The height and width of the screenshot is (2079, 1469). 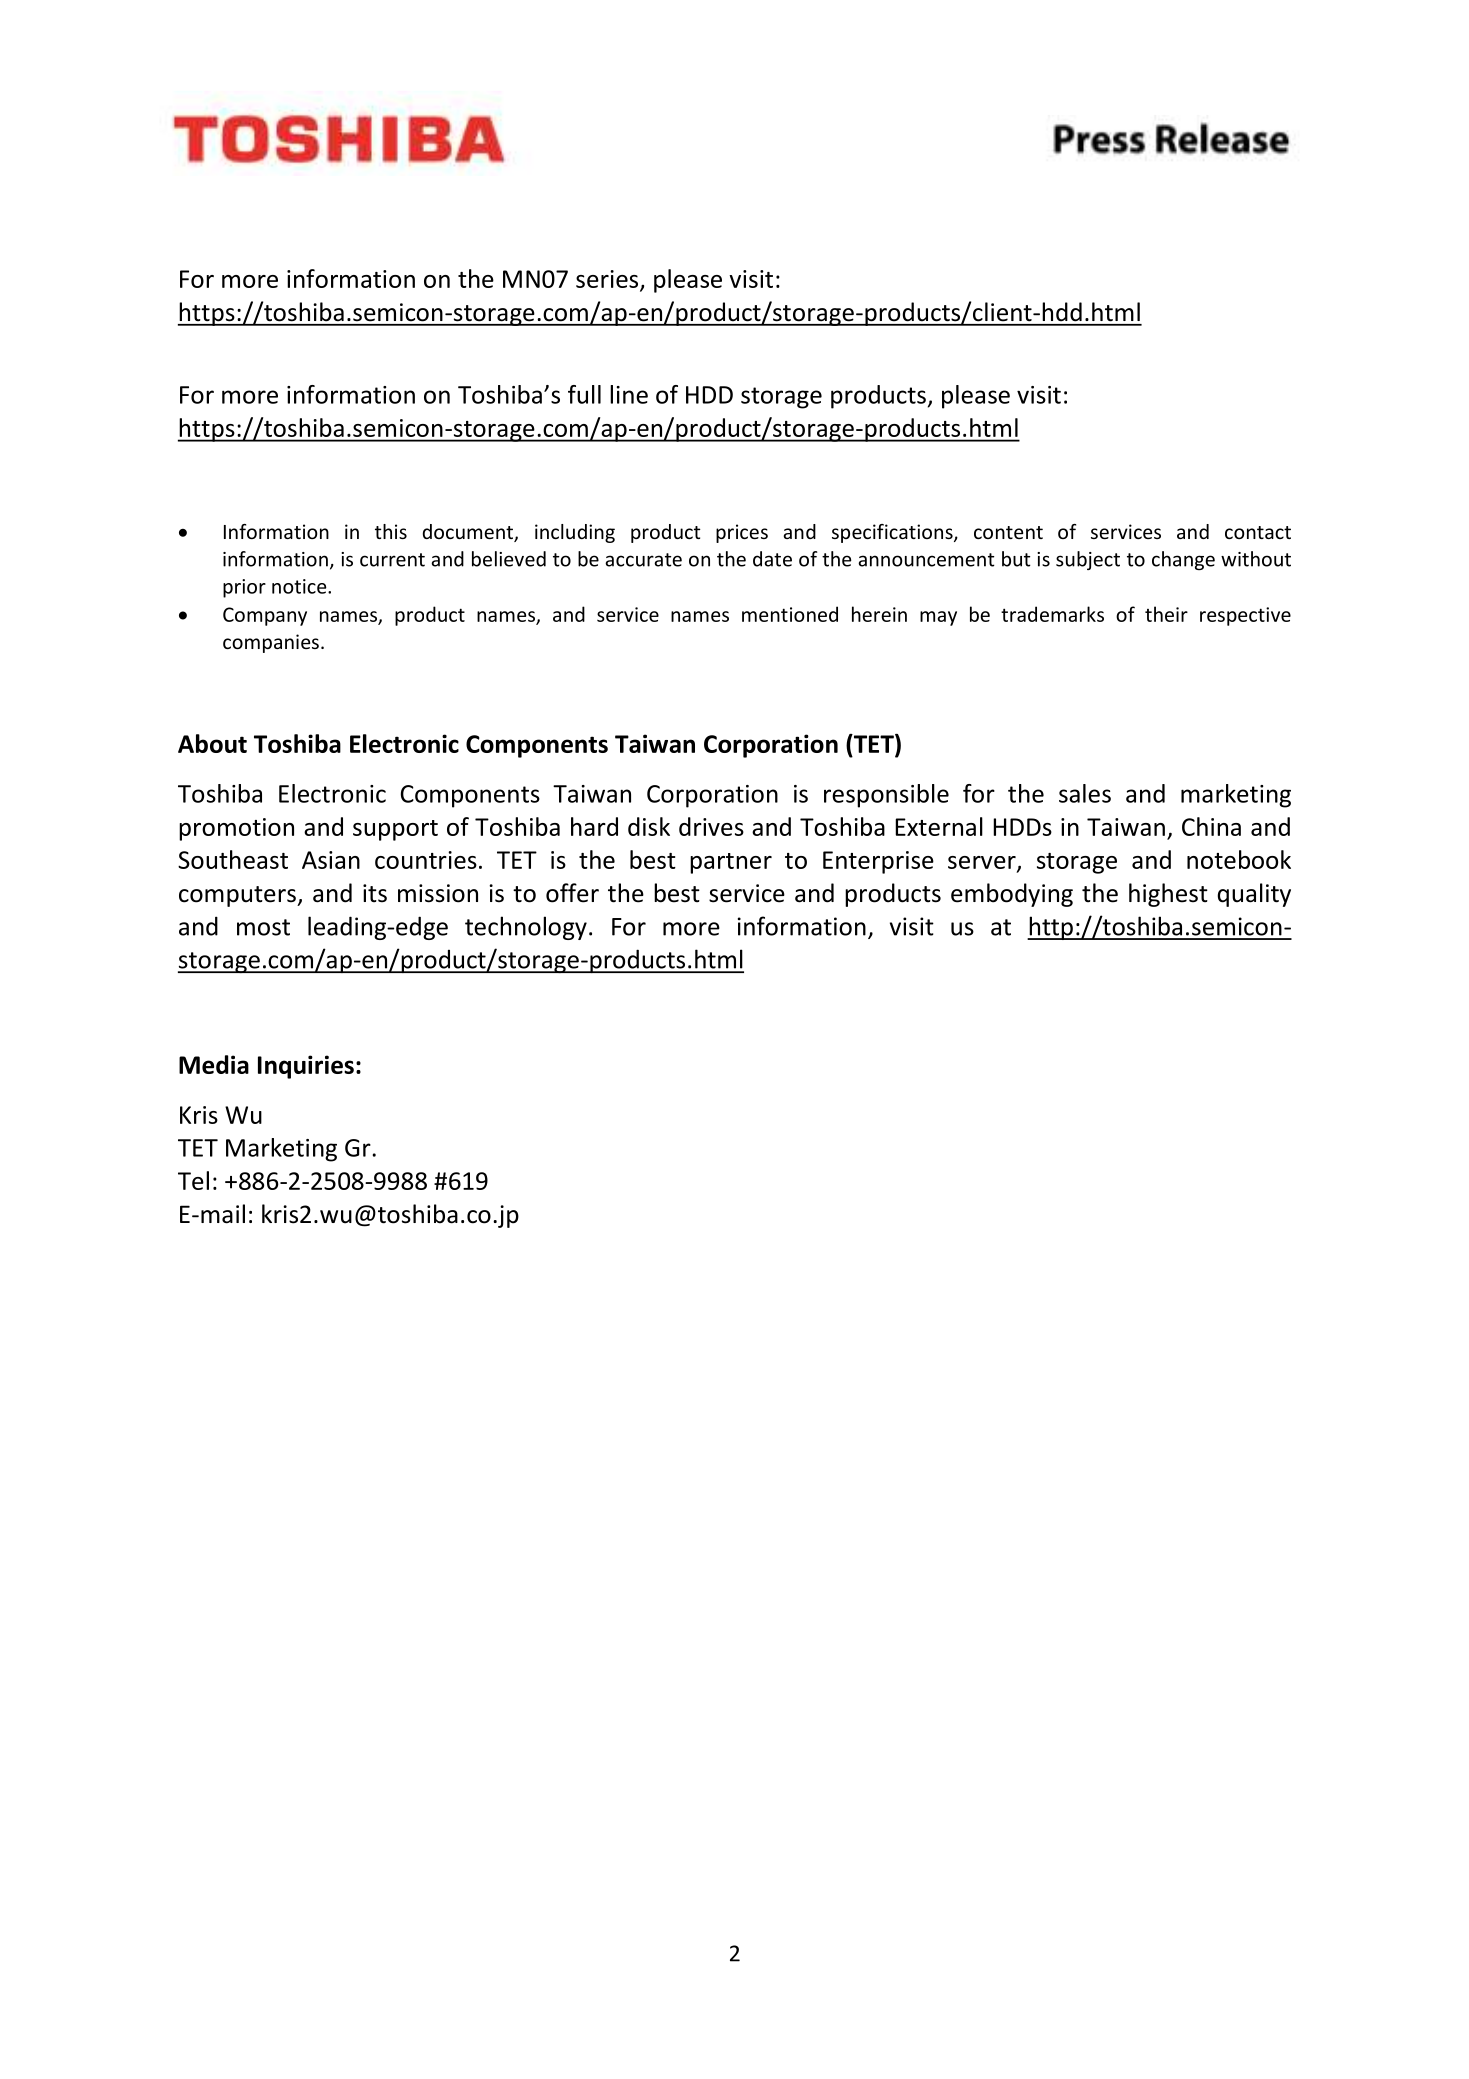 I want to click on line, so click(x=629, y=394).
